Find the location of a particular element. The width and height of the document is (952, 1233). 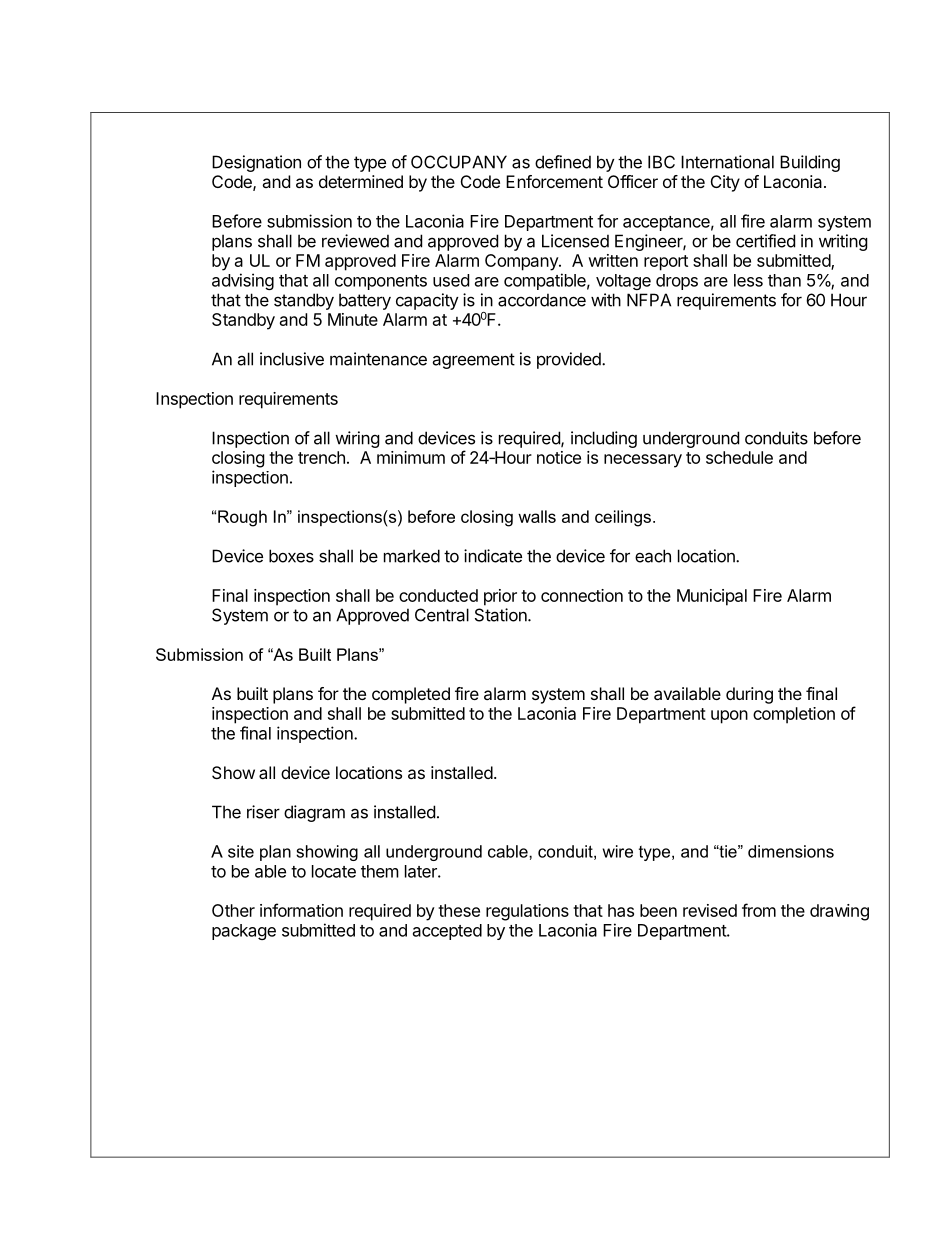

completed is located at coordinates (411, 695).
